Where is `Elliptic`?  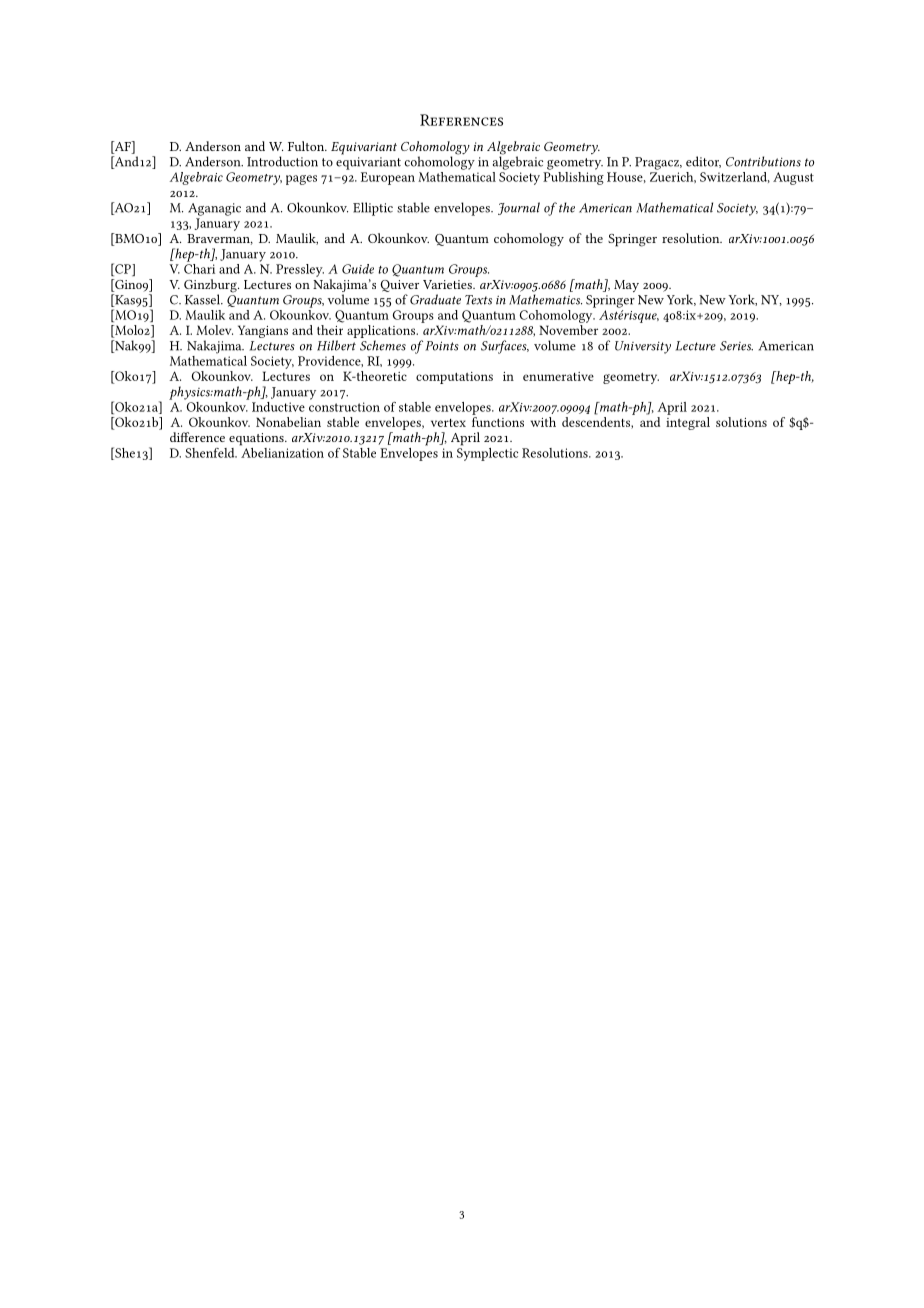 Elliptic is located at coordinates (373, 209).
